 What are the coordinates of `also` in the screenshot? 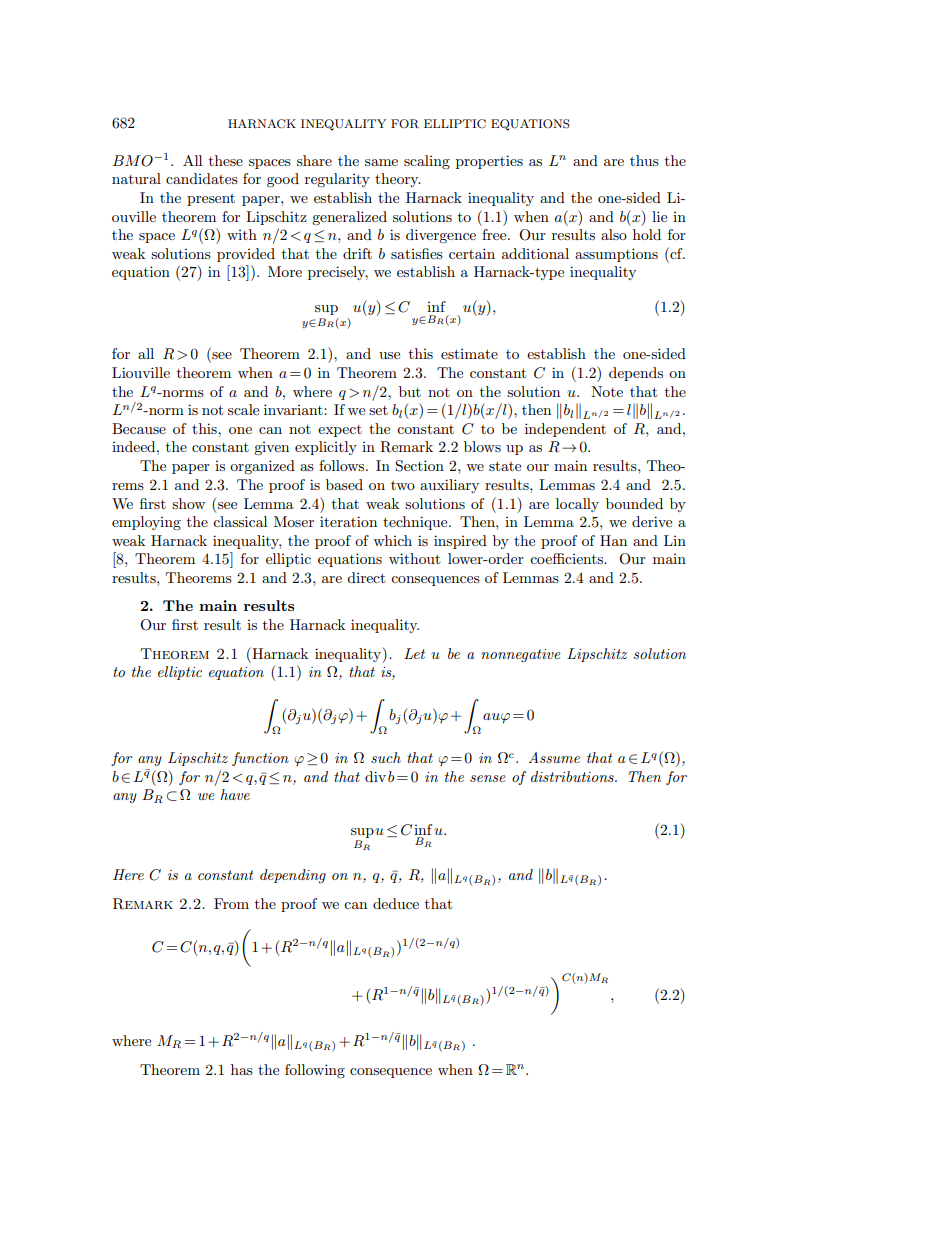 It's located at (614, 234).
